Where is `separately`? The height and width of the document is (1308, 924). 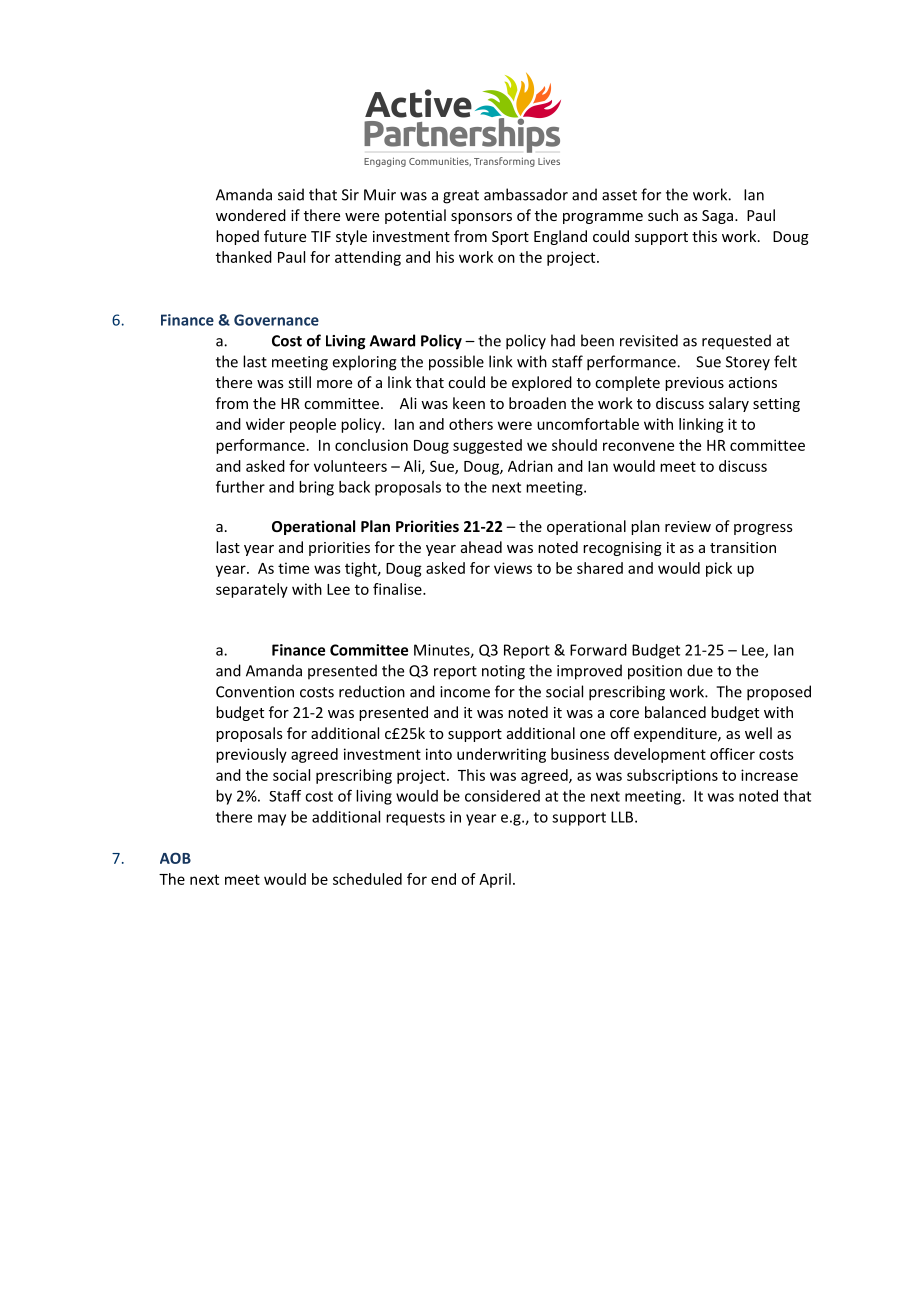
separately is located at coordinates (252, 590).
